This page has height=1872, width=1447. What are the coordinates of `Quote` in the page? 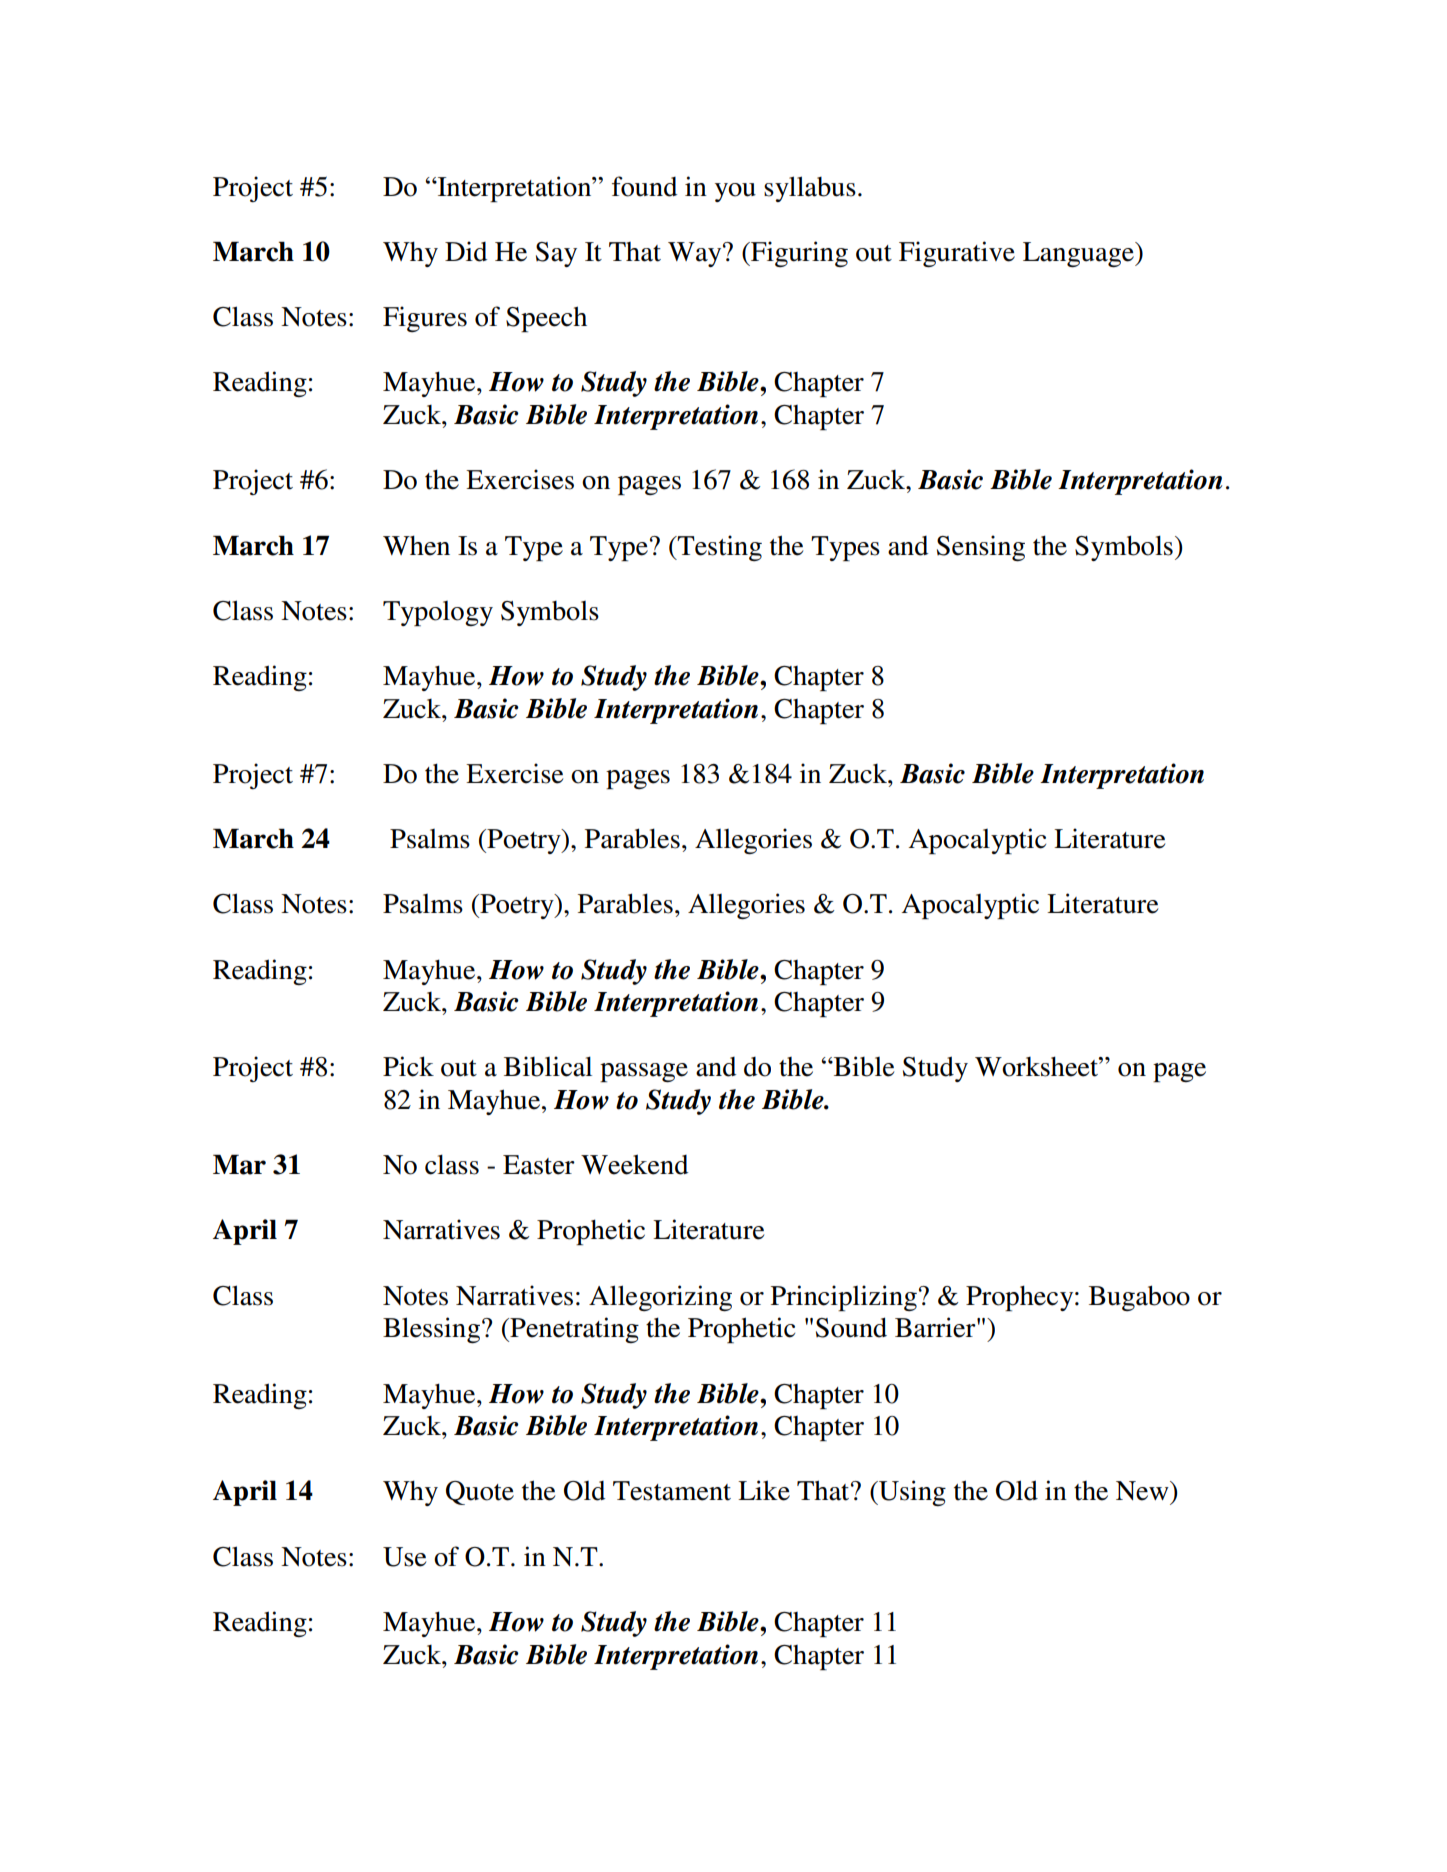 It's located at (480, 1493).
